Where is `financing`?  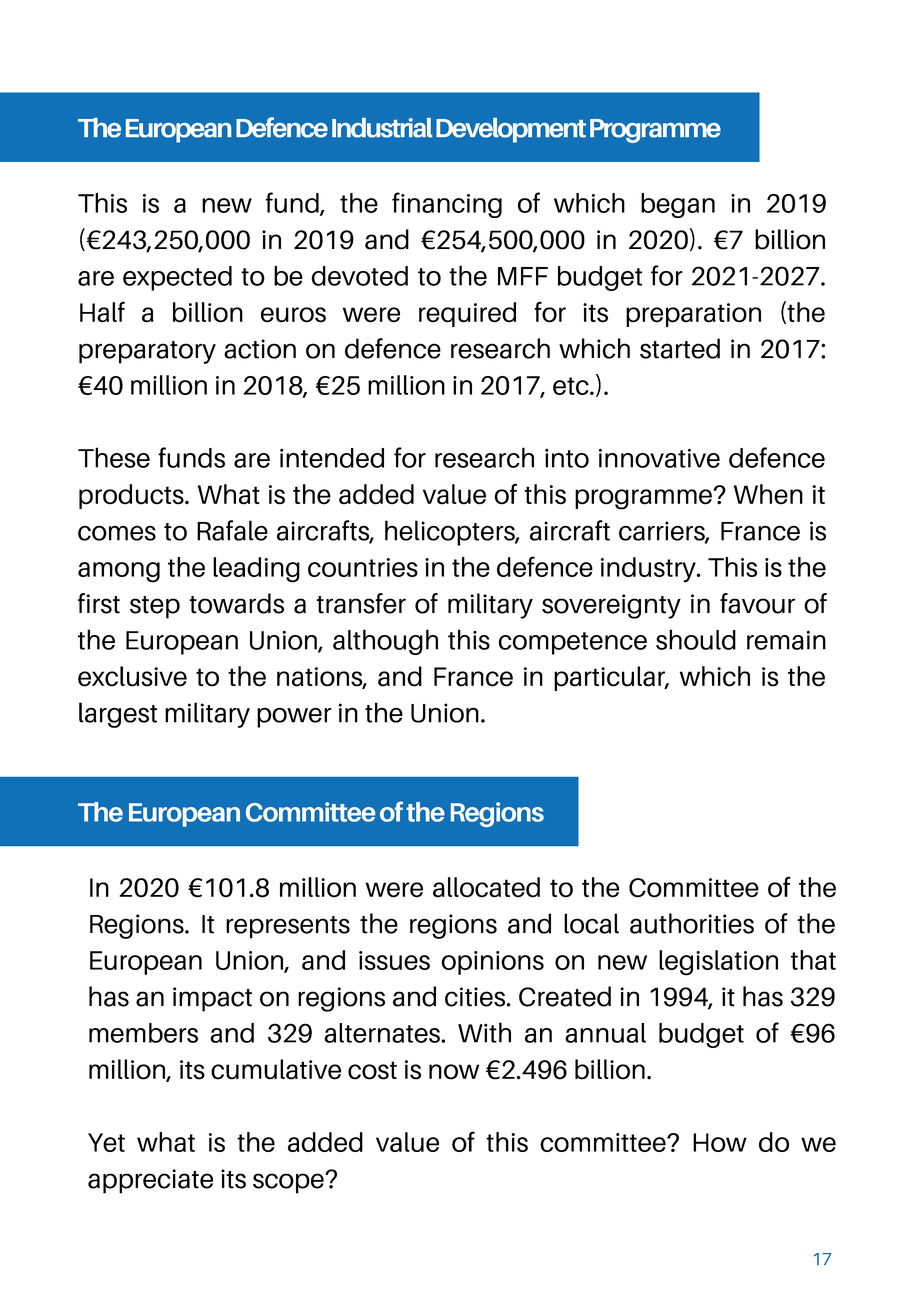
financing is located at coordinates (447, 205).
